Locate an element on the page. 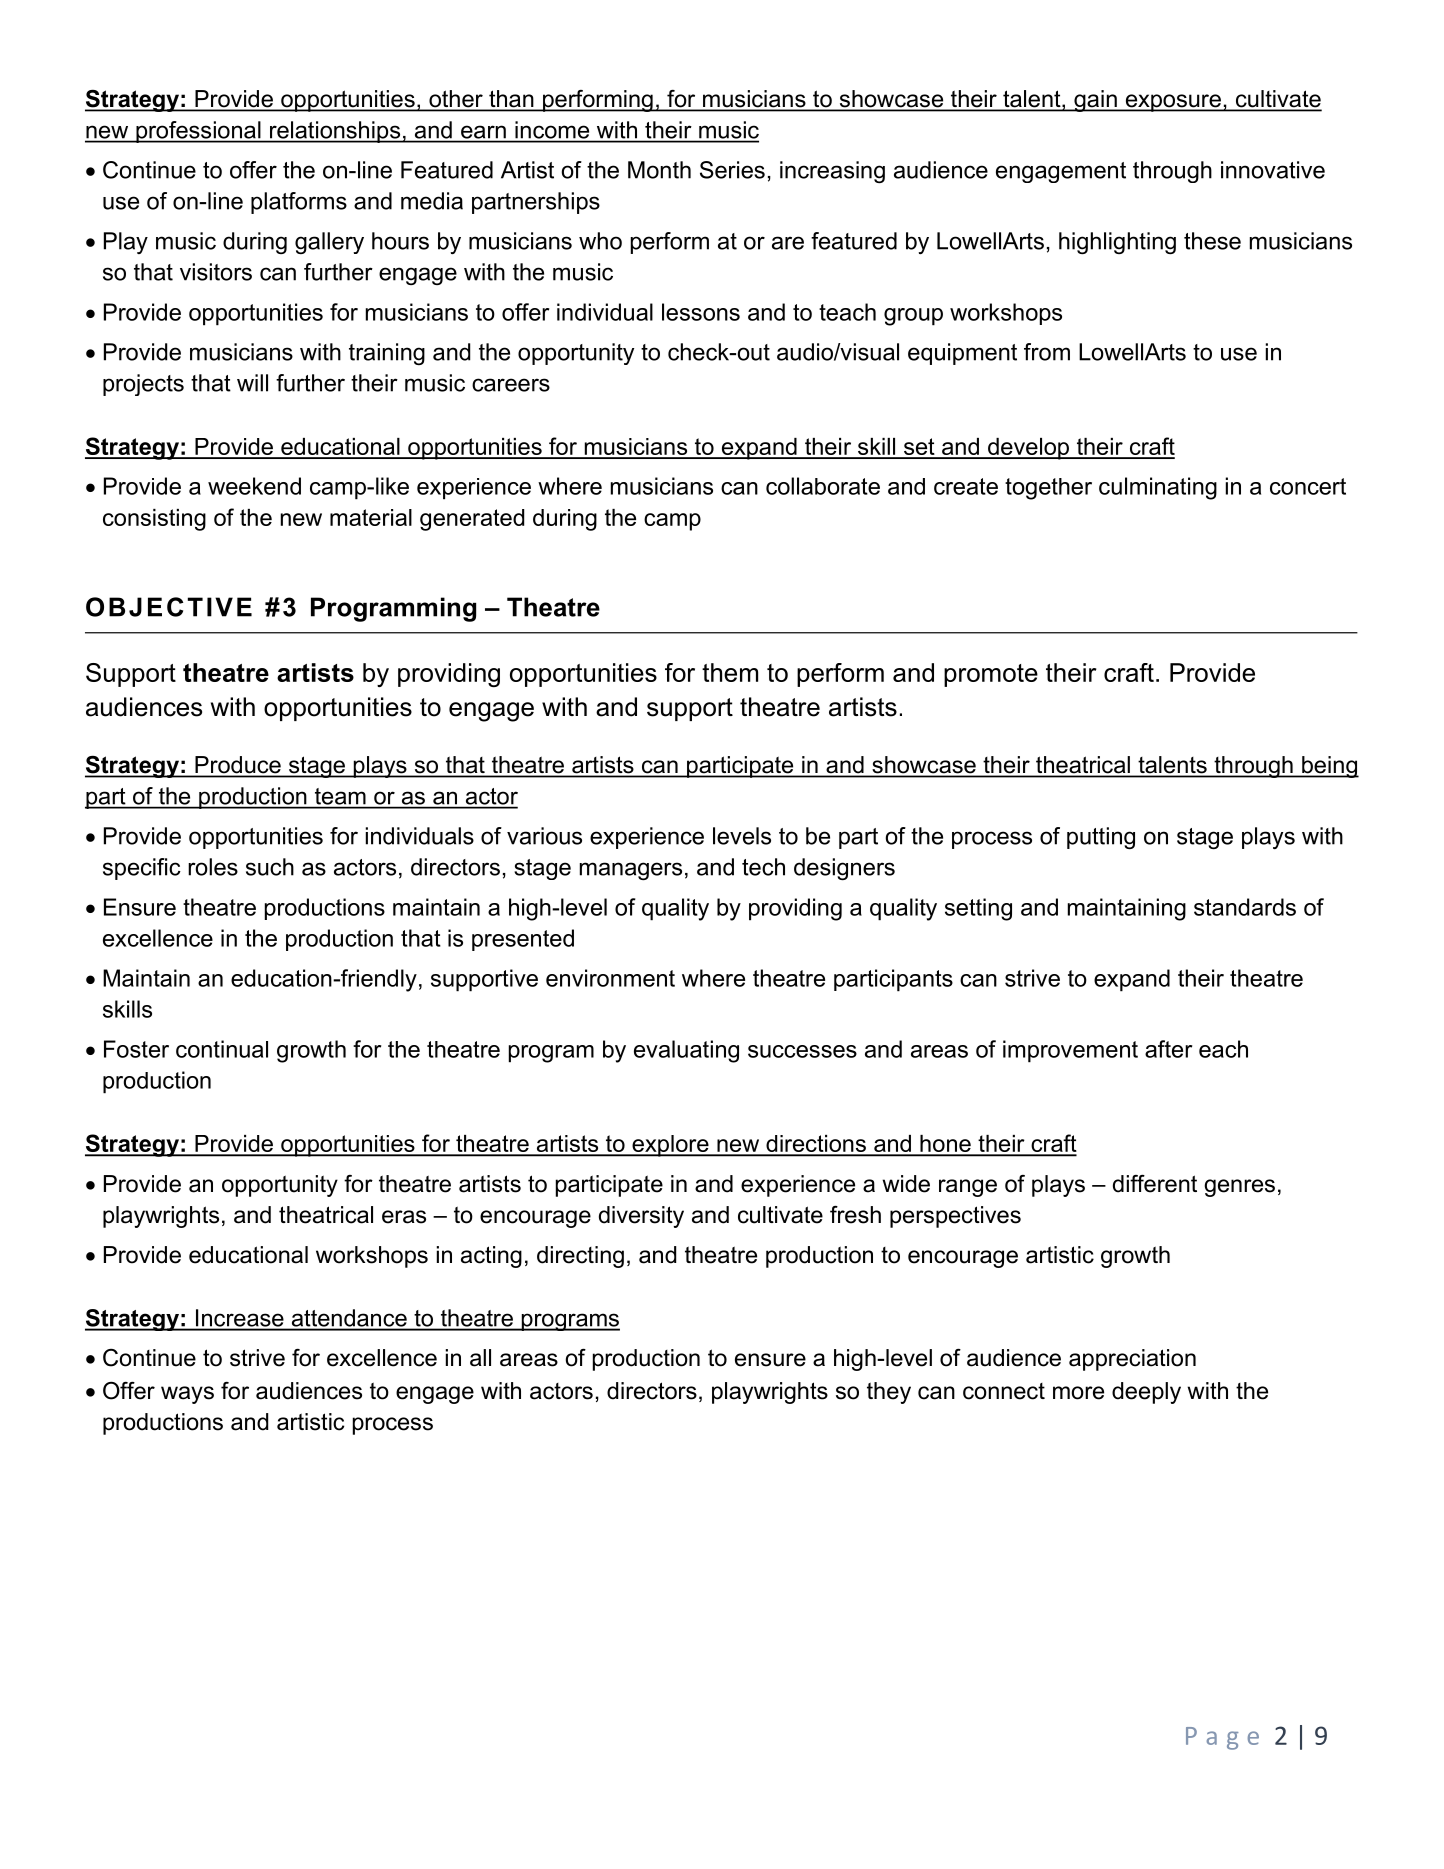  tech is located at coordinates (763, 867).
